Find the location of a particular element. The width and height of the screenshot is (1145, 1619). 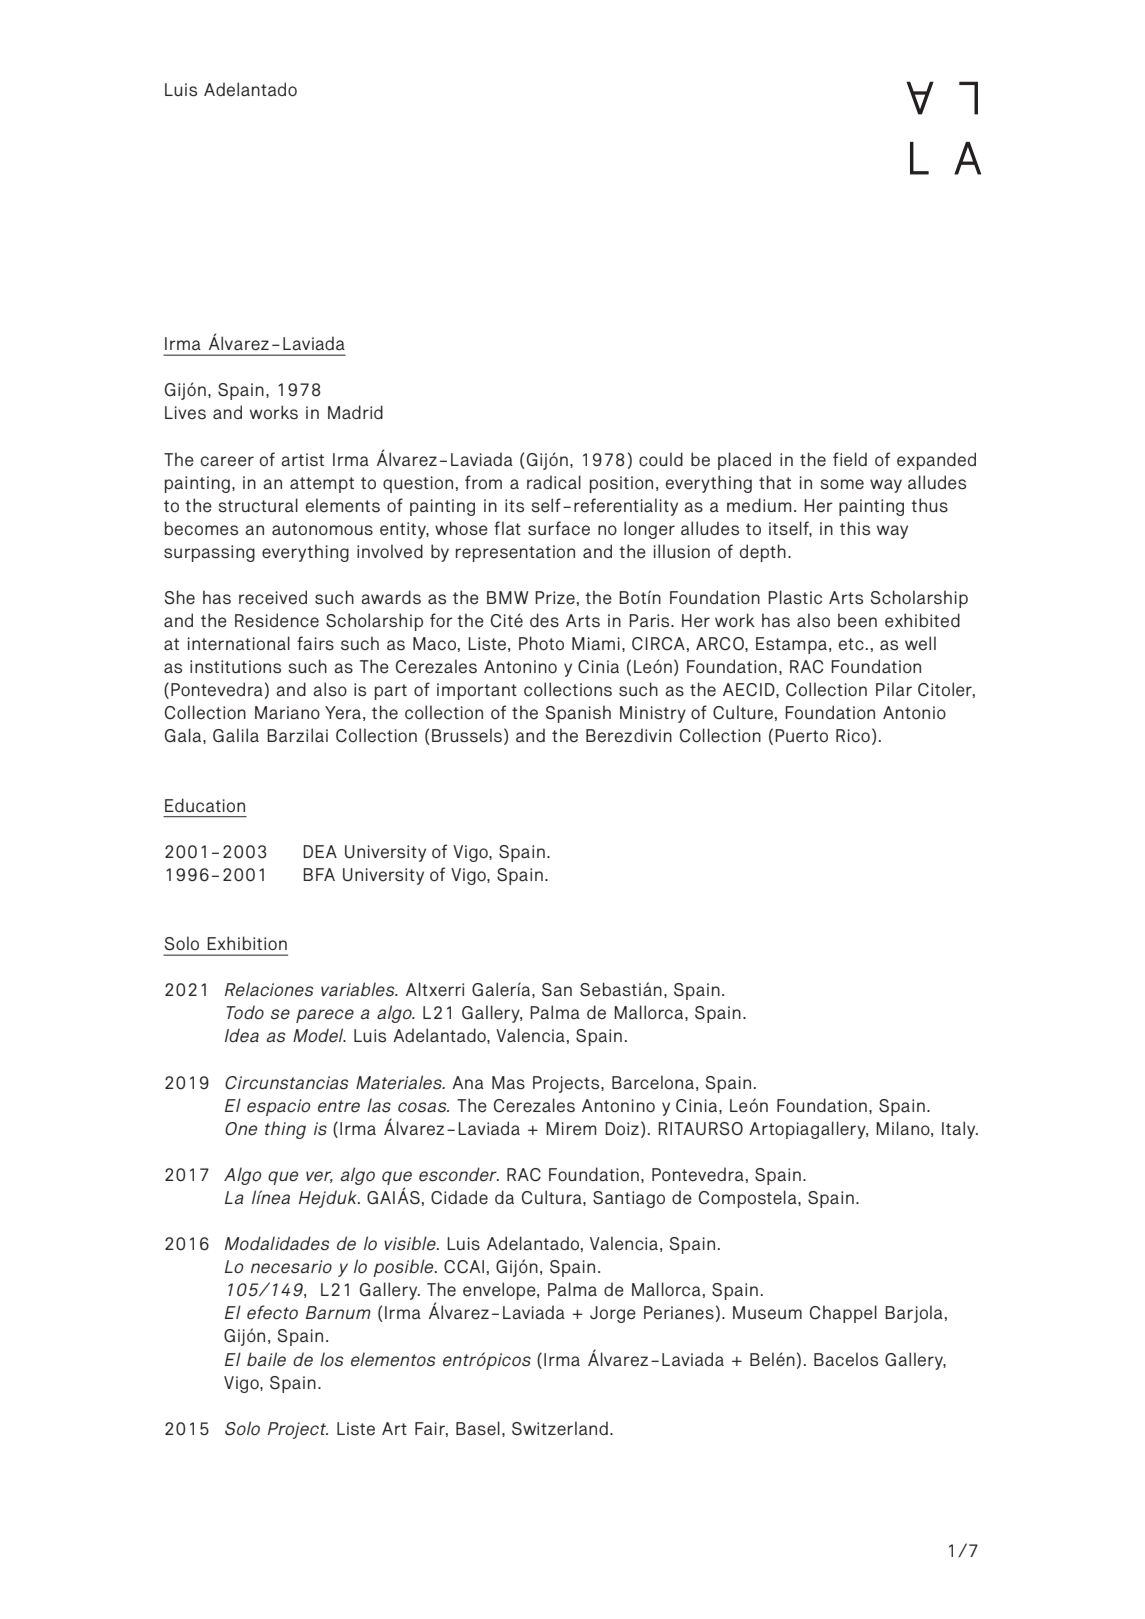

Switzerland is located at coordinates (560, 1428).
